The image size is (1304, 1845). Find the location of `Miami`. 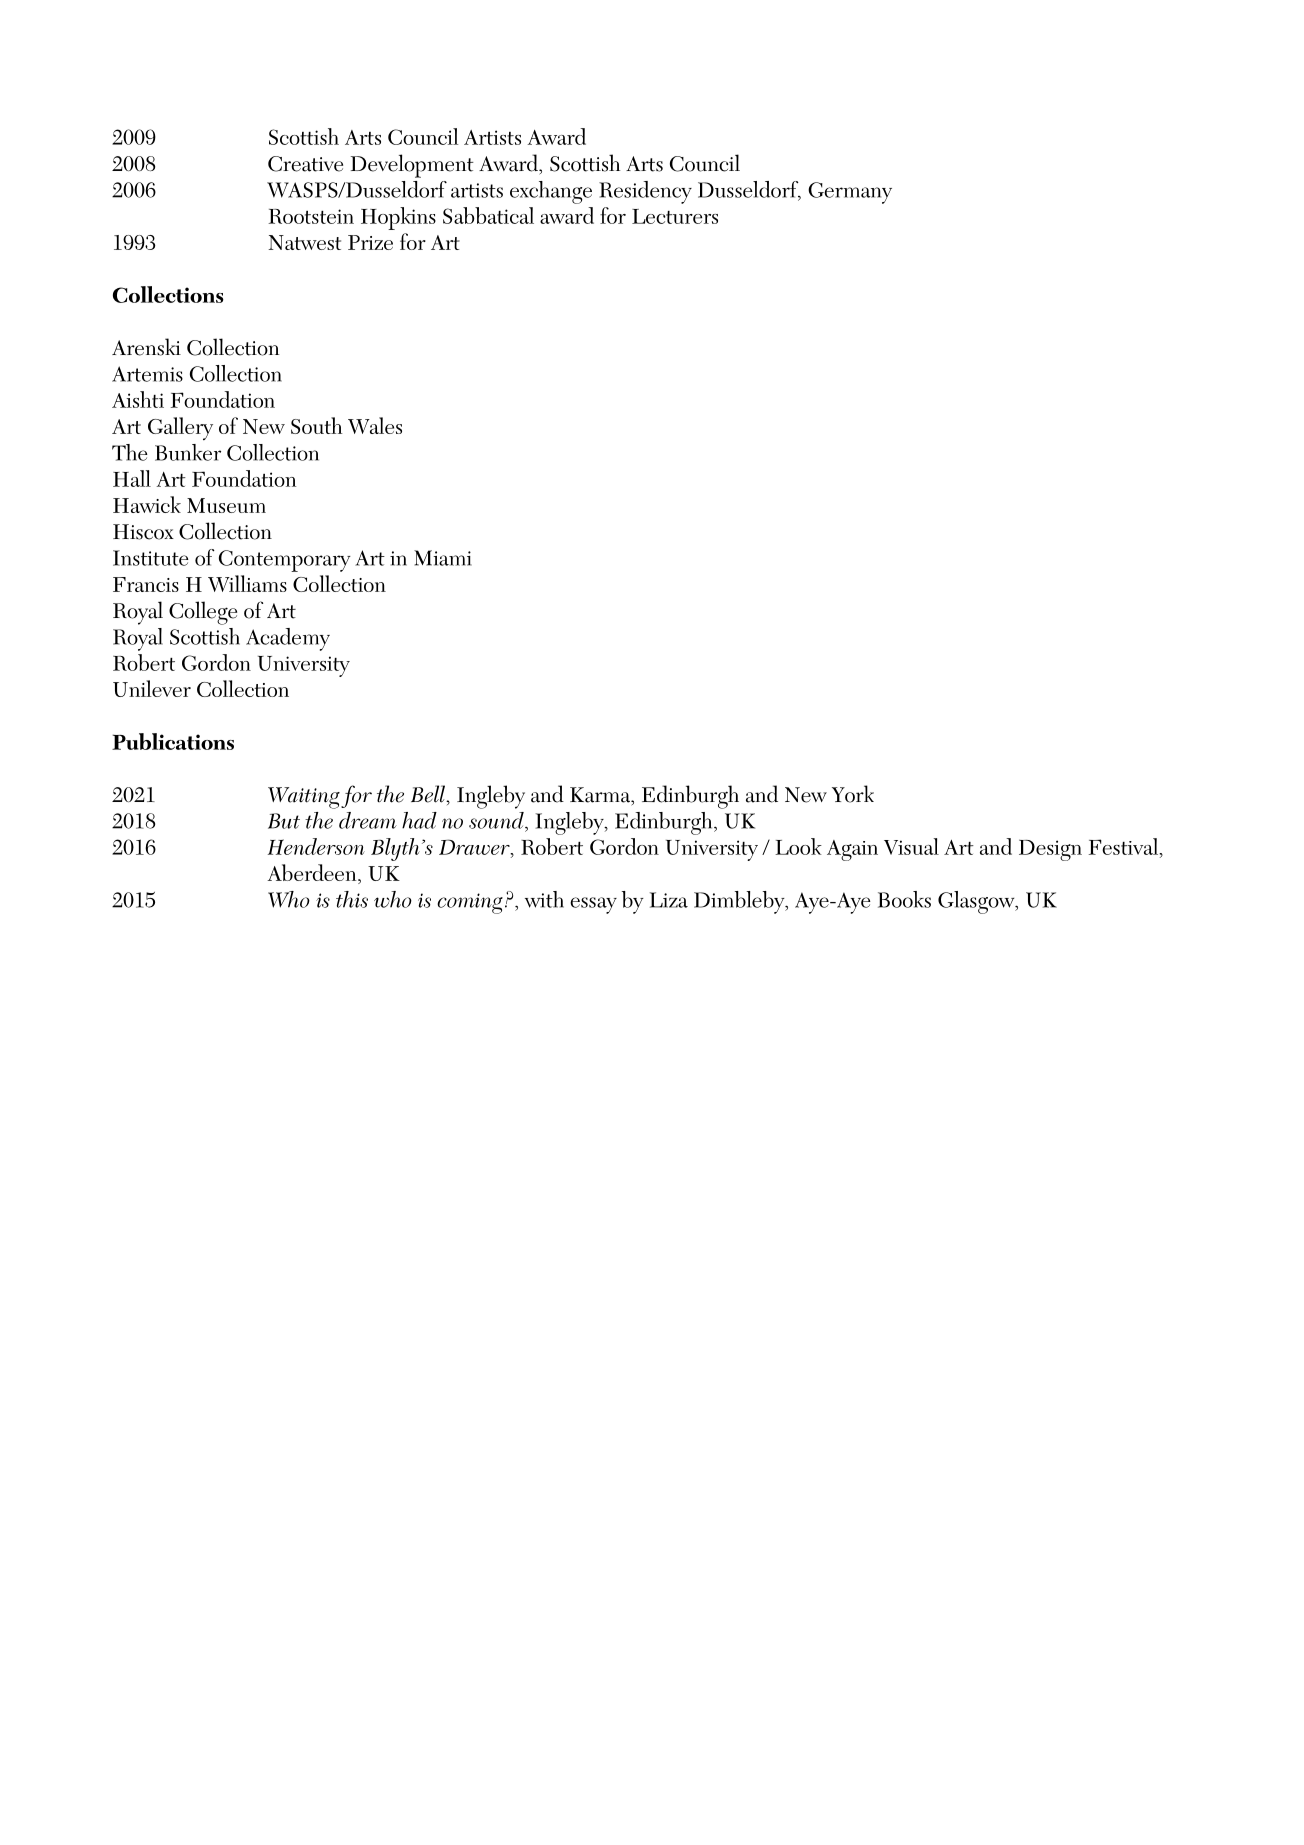

Miami is located at coordinates (443, 558).
